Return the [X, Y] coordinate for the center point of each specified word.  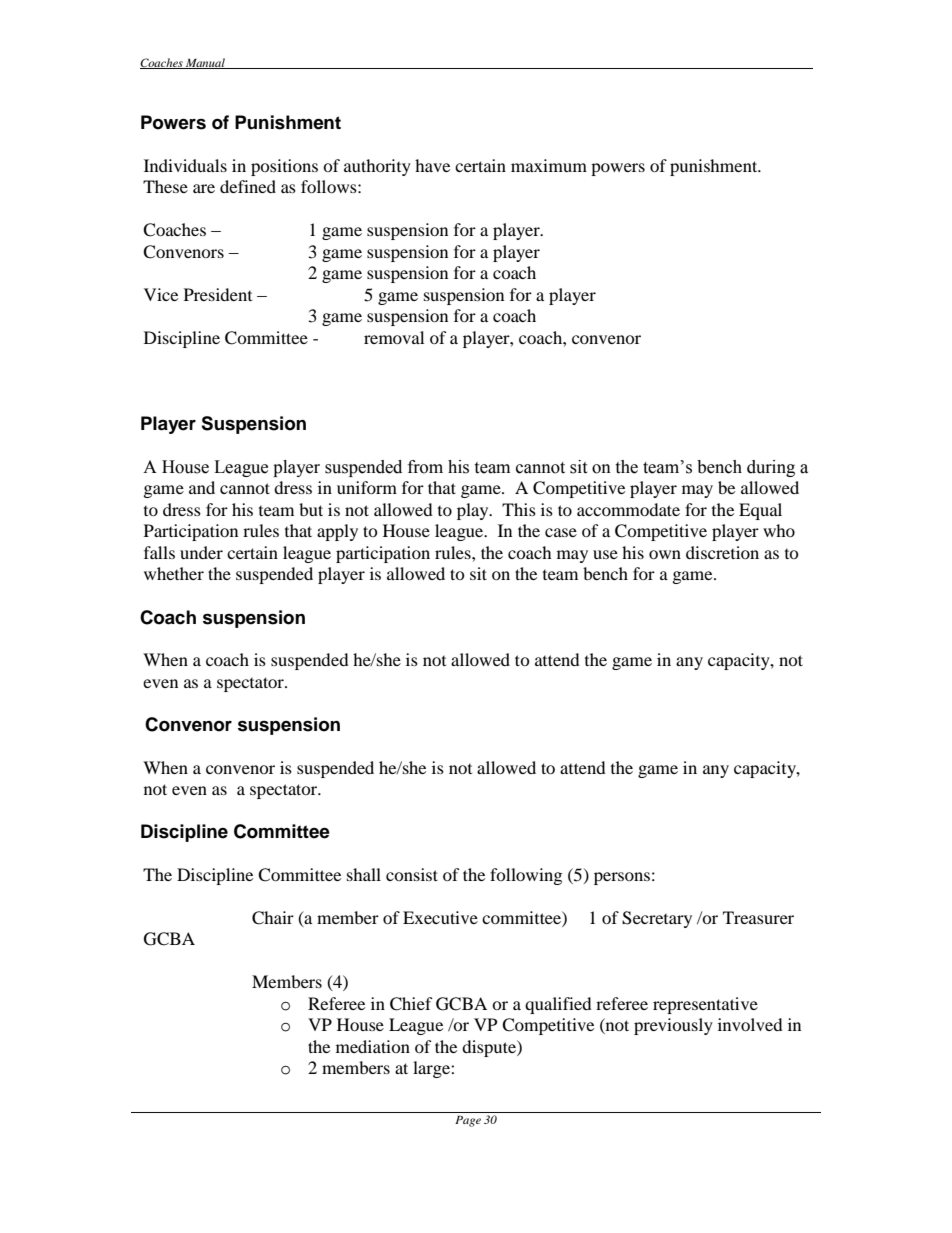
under [201, 552]
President [218, 294]
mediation [373, 1046]
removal [394, 337]
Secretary [657, 919]
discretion [722, 552]
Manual [205, 63]
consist [412, 874]
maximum [549, 165]
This [519, 509]
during [771, 468]
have [432, 165]
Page [468, 1121]
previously [673, 1026]
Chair [273, 918]
